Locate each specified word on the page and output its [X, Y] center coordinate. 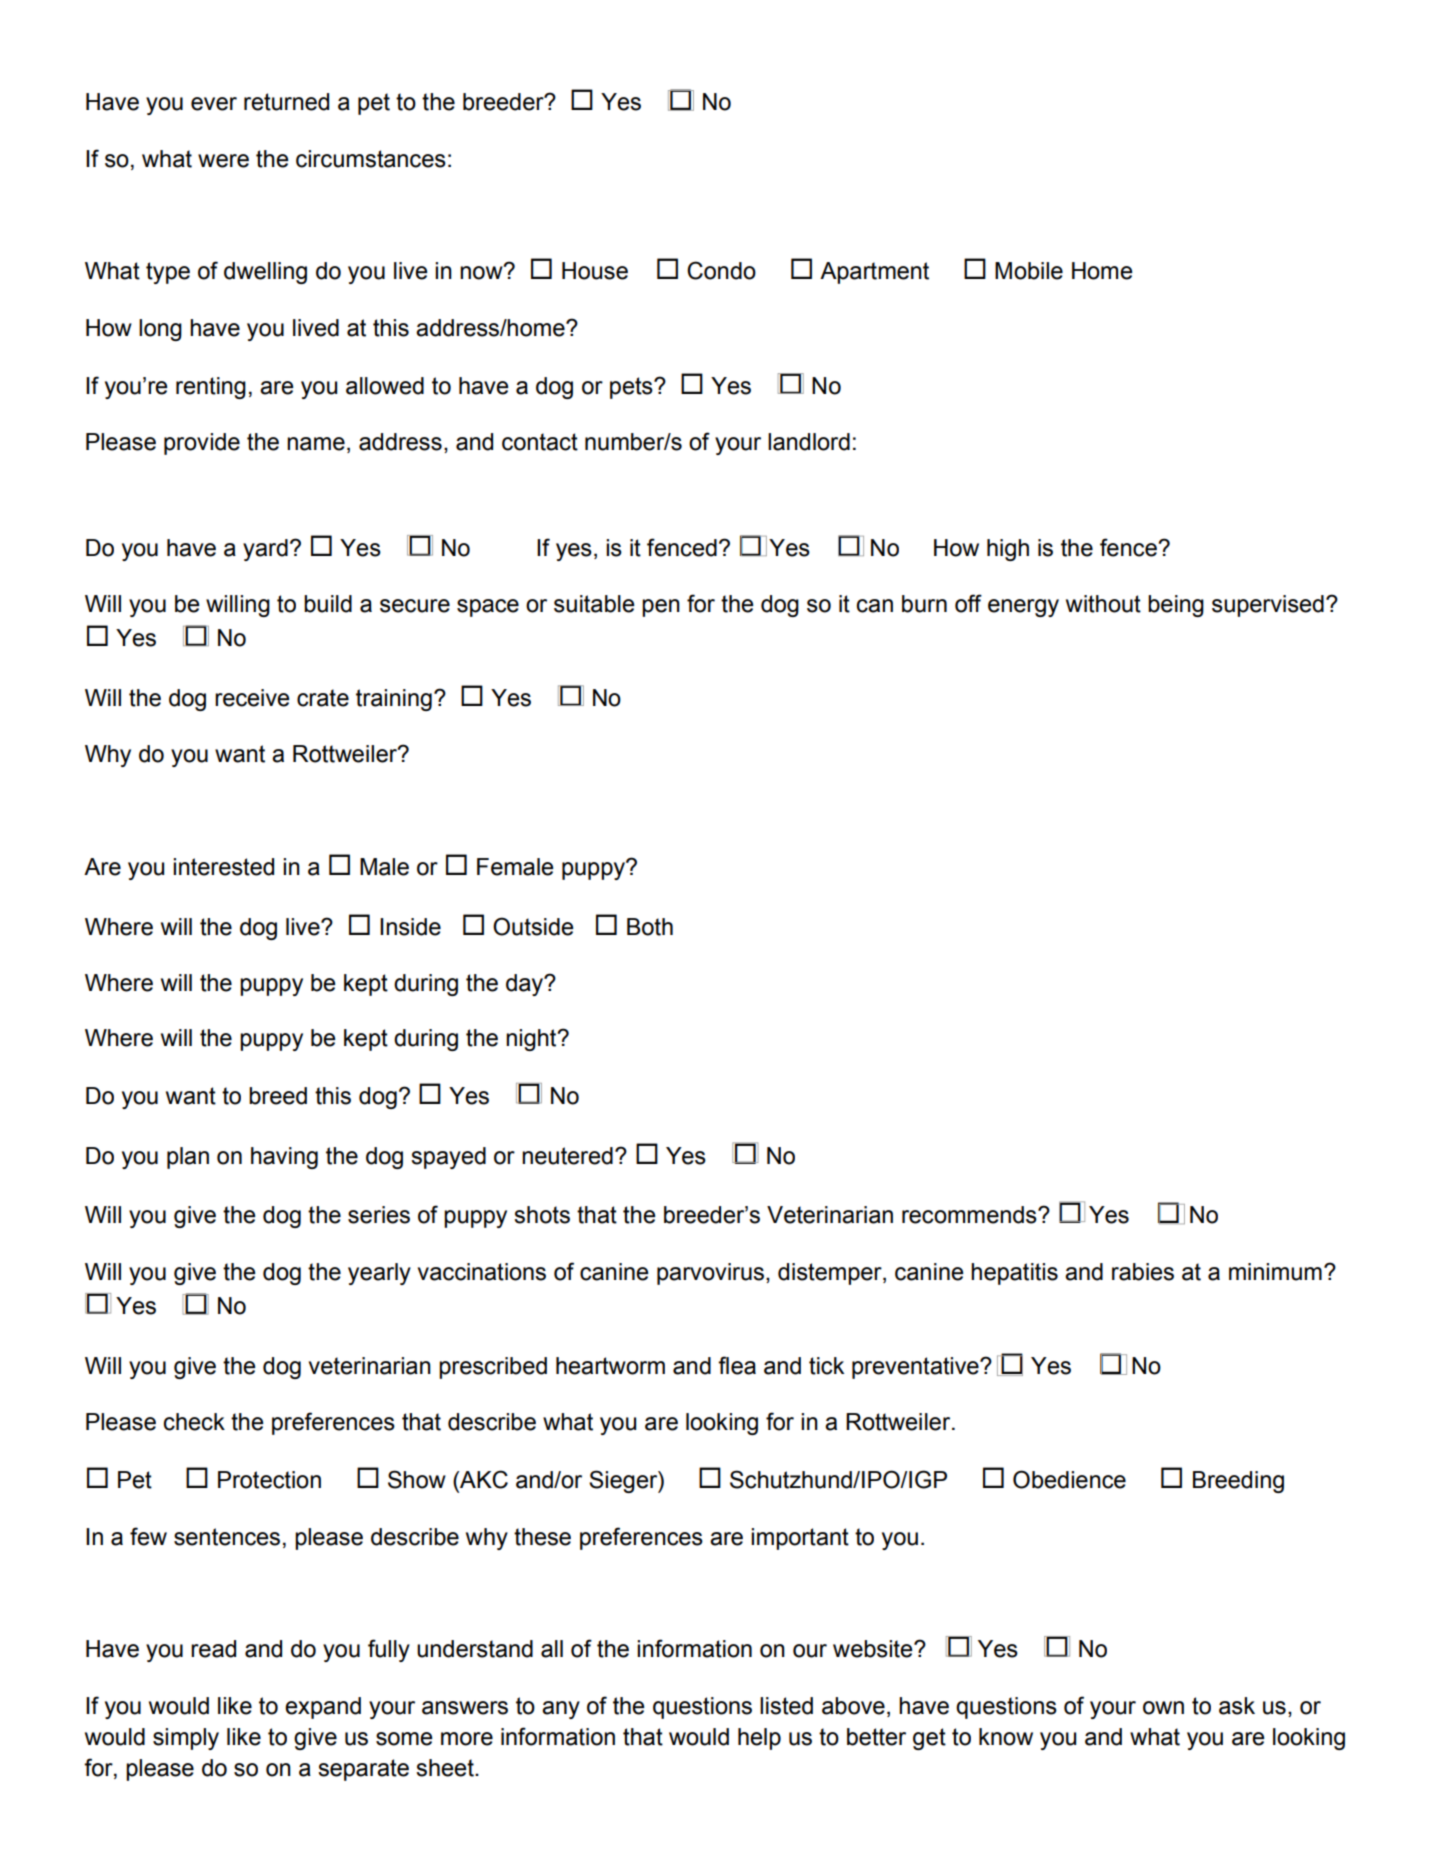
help [759, 1739]
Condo [721, 270]
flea [737, 1365]
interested [223, 867]
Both [650, 927]
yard [265, 550]
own [1163, 1708]
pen [661, 608]
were [223, 161]
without [1103, 604]
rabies [1143, 1272]
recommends [970, 1215]
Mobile [1029, 271]
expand [323, 1708]
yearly [379, 1274]
